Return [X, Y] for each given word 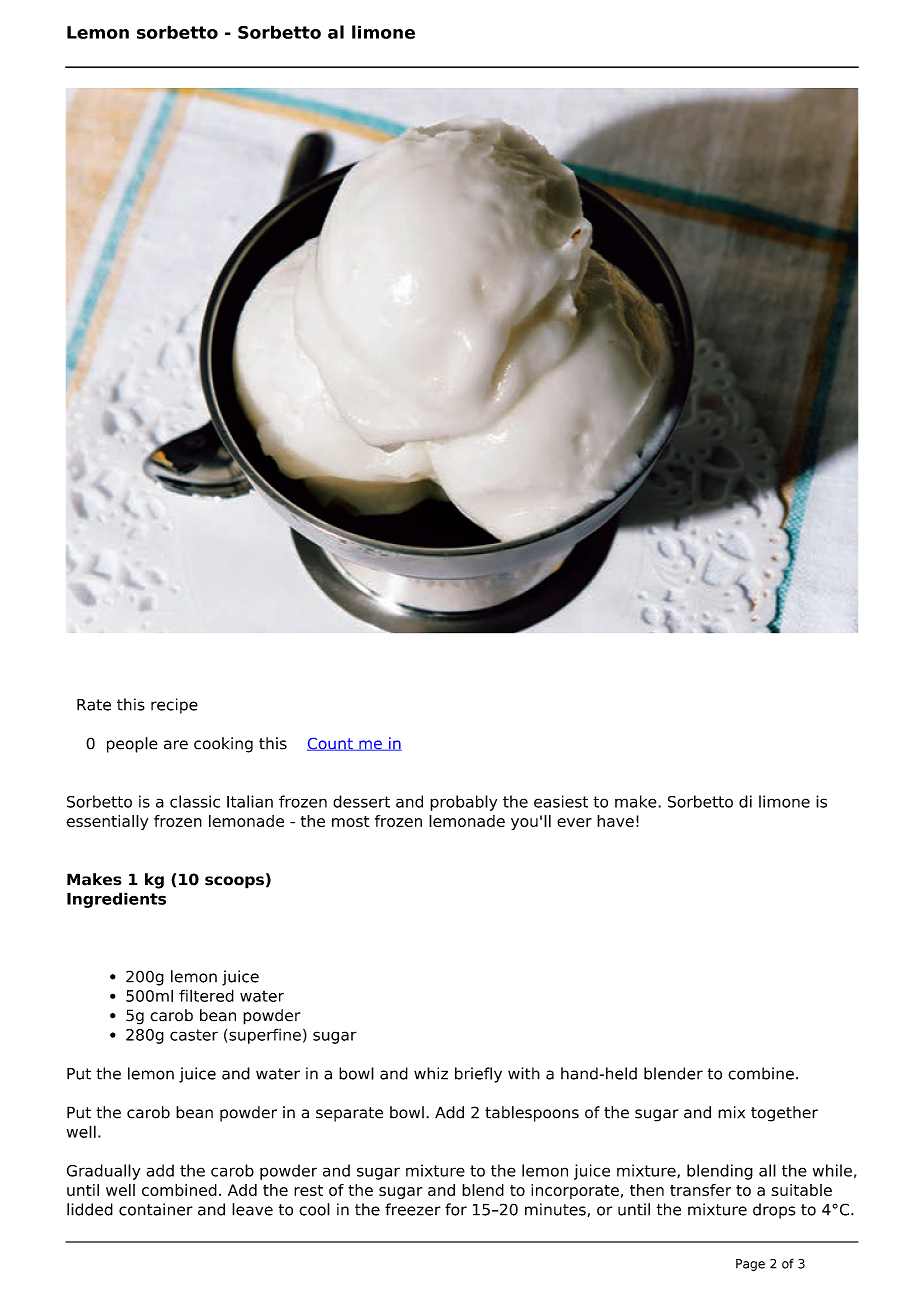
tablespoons [532, 1114]
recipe [174, 706]
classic [195, 801]
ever [574, 822]
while [832, 1170]
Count [331, 744]
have [615, 821]
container [156, 1209]
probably [463, 803]
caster [194, 1035]
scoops [234, 882]
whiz [431, 1073]
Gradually [104, 1172]
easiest [561, 801]
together [784, 1114]
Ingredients [116, 900]
